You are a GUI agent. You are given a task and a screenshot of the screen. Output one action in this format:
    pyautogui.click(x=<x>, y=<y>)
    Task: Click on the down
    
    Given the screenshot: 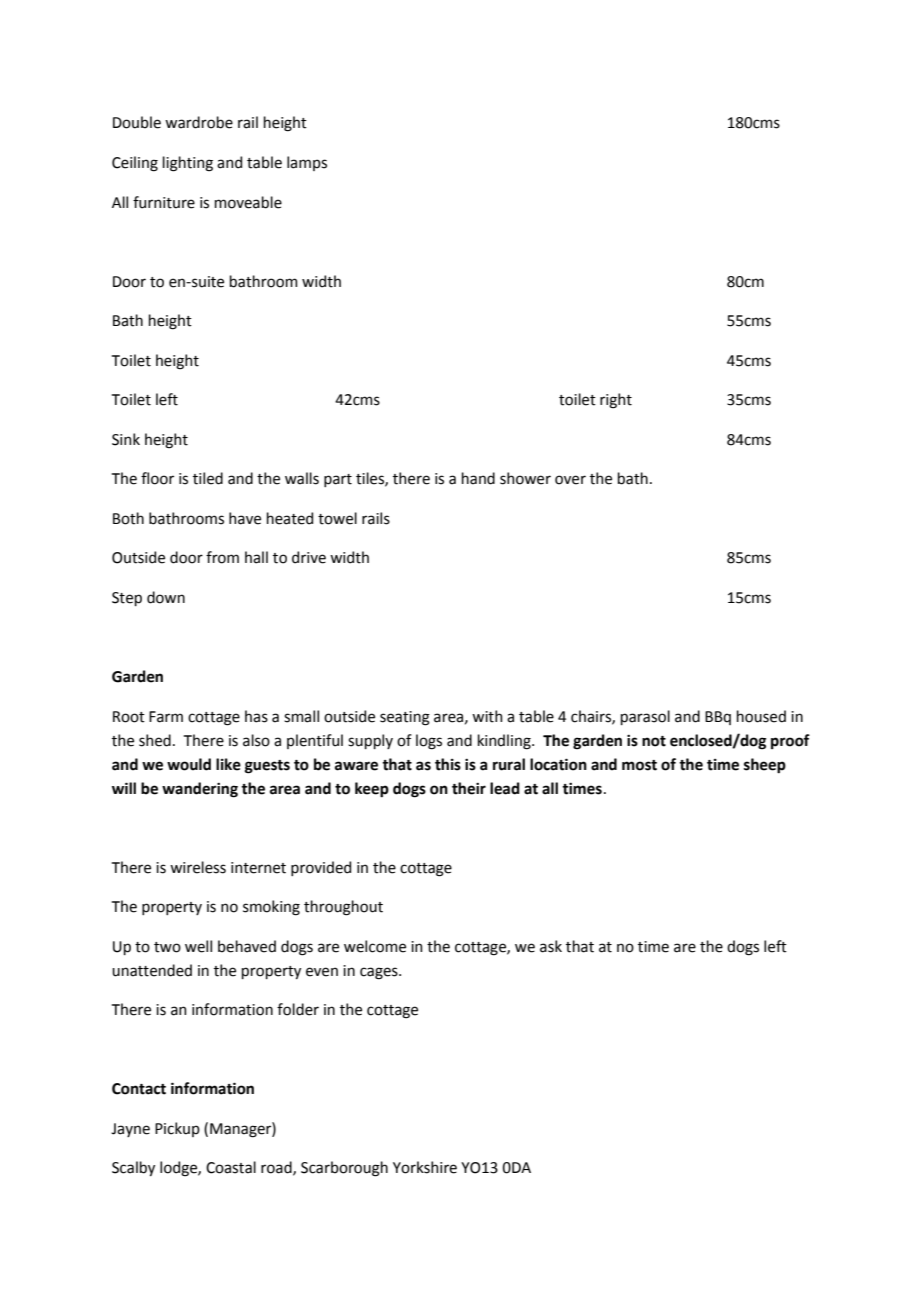 What is the action you would take?
    pyautogui.click(x=166, y=597)
